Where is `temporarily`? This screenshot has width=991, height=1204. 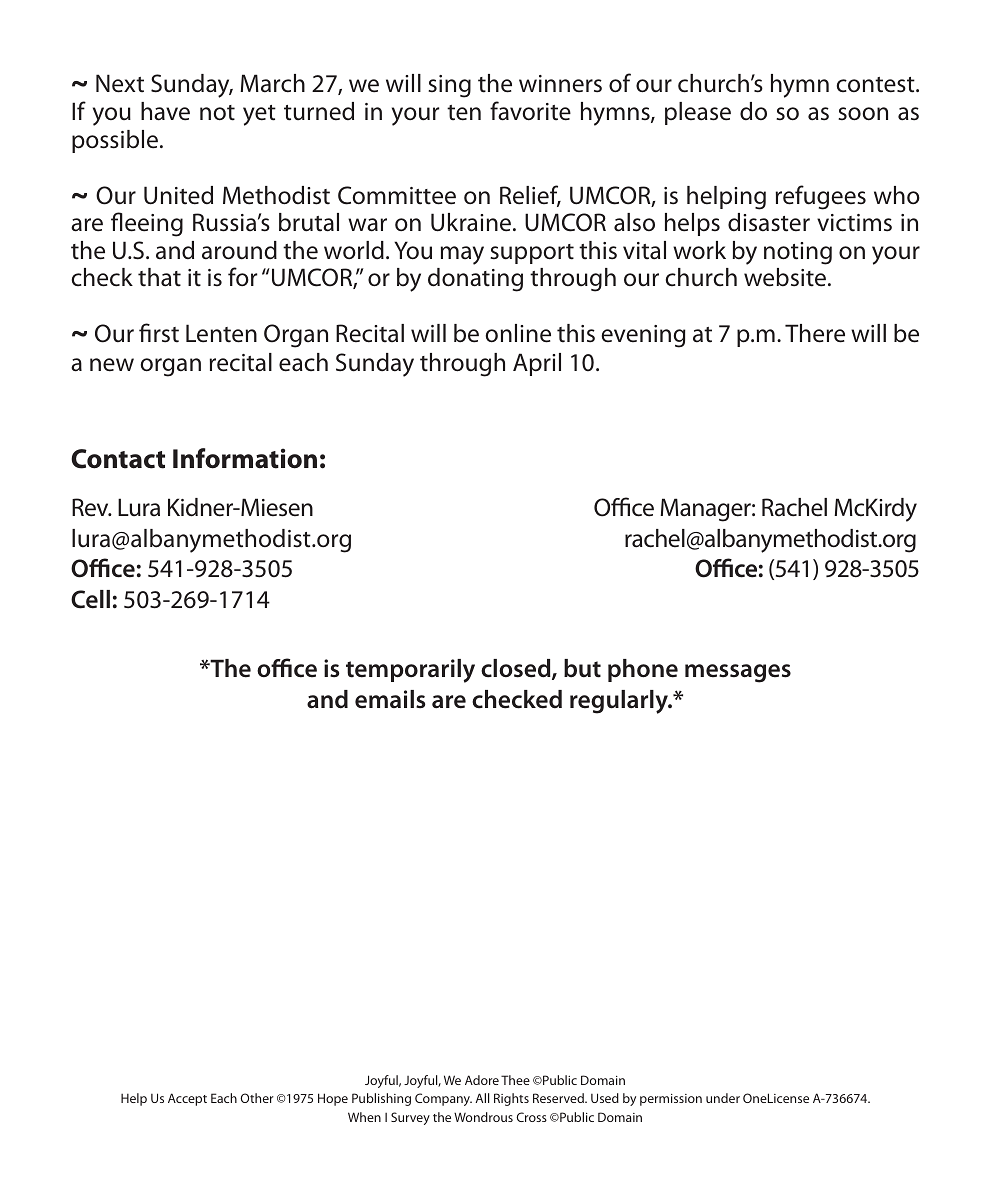
temporarily is located at coordinates (410, 671).
